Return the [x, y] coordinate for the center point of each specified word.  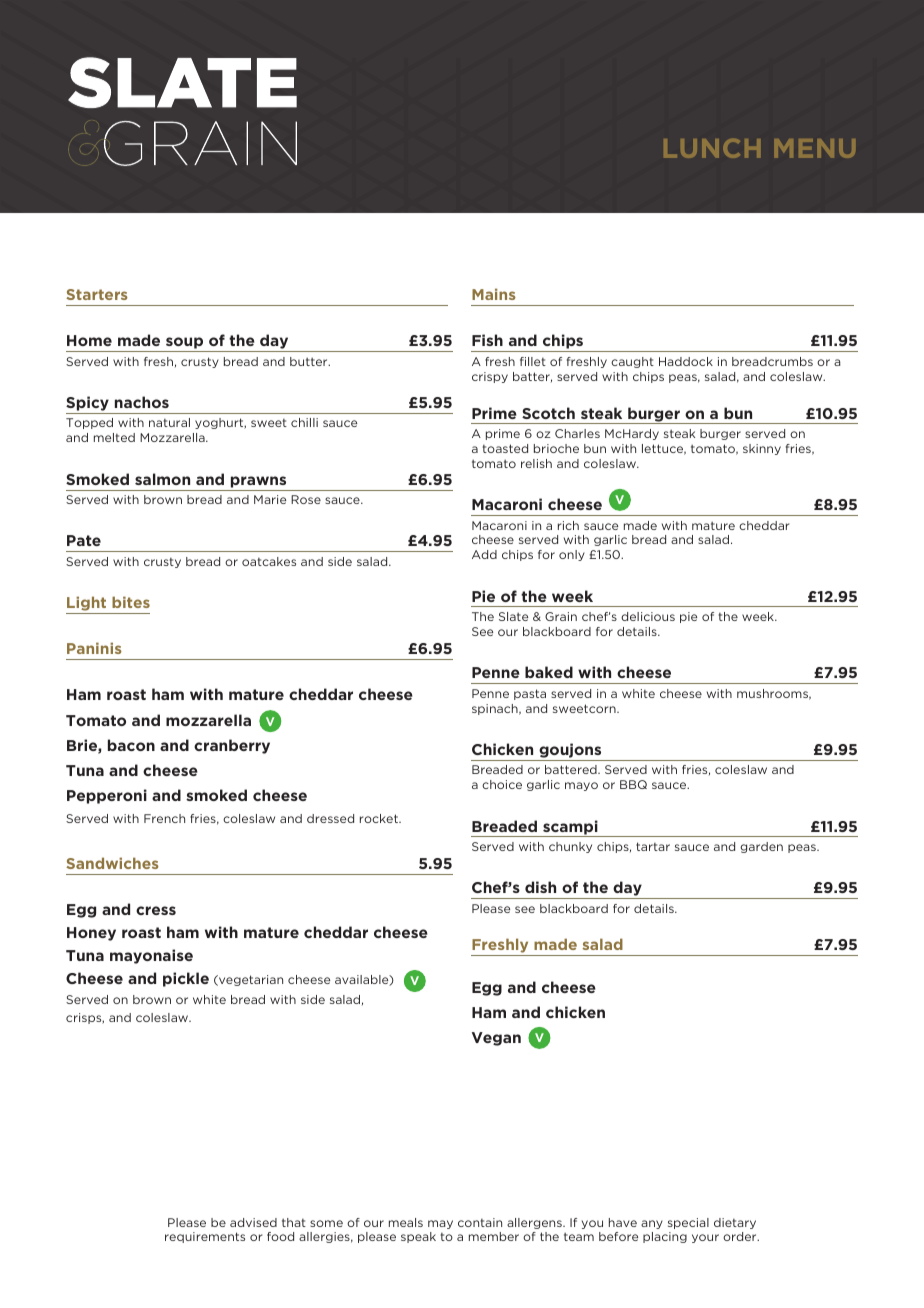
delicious [648, 616]
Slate [513, 616]
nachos [142, 402]
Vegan [496, 1039]
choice [502, 784]
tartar [653, 846]
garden [761, 847]
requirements [205, 1237]
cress [156, 910]
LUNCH [712, 148]
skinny [762, 449]
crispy [490, 377]
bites [131, 602]
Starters [97, 294]
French [164, 818]
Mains [494, 294]
